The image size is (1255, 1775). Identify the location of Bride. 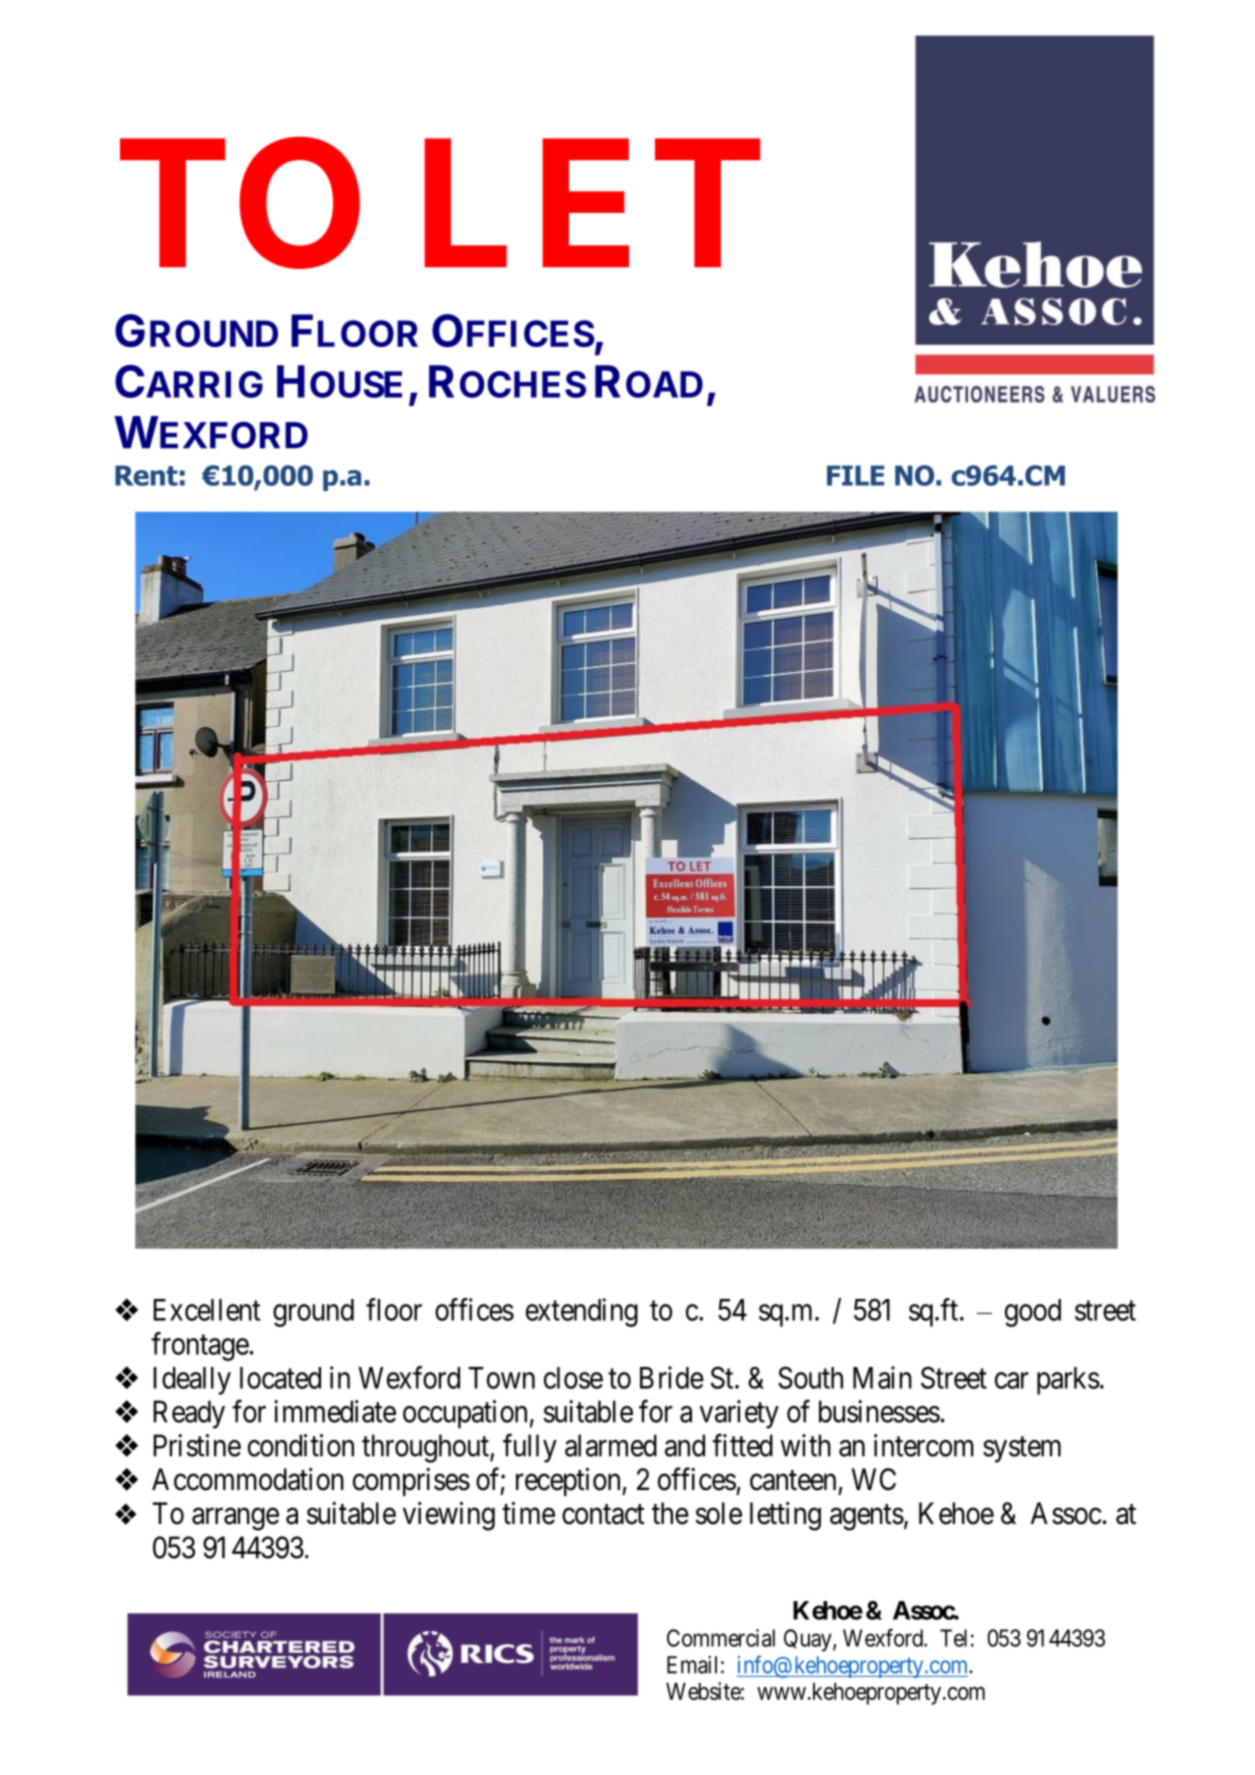
(672, 1377).
